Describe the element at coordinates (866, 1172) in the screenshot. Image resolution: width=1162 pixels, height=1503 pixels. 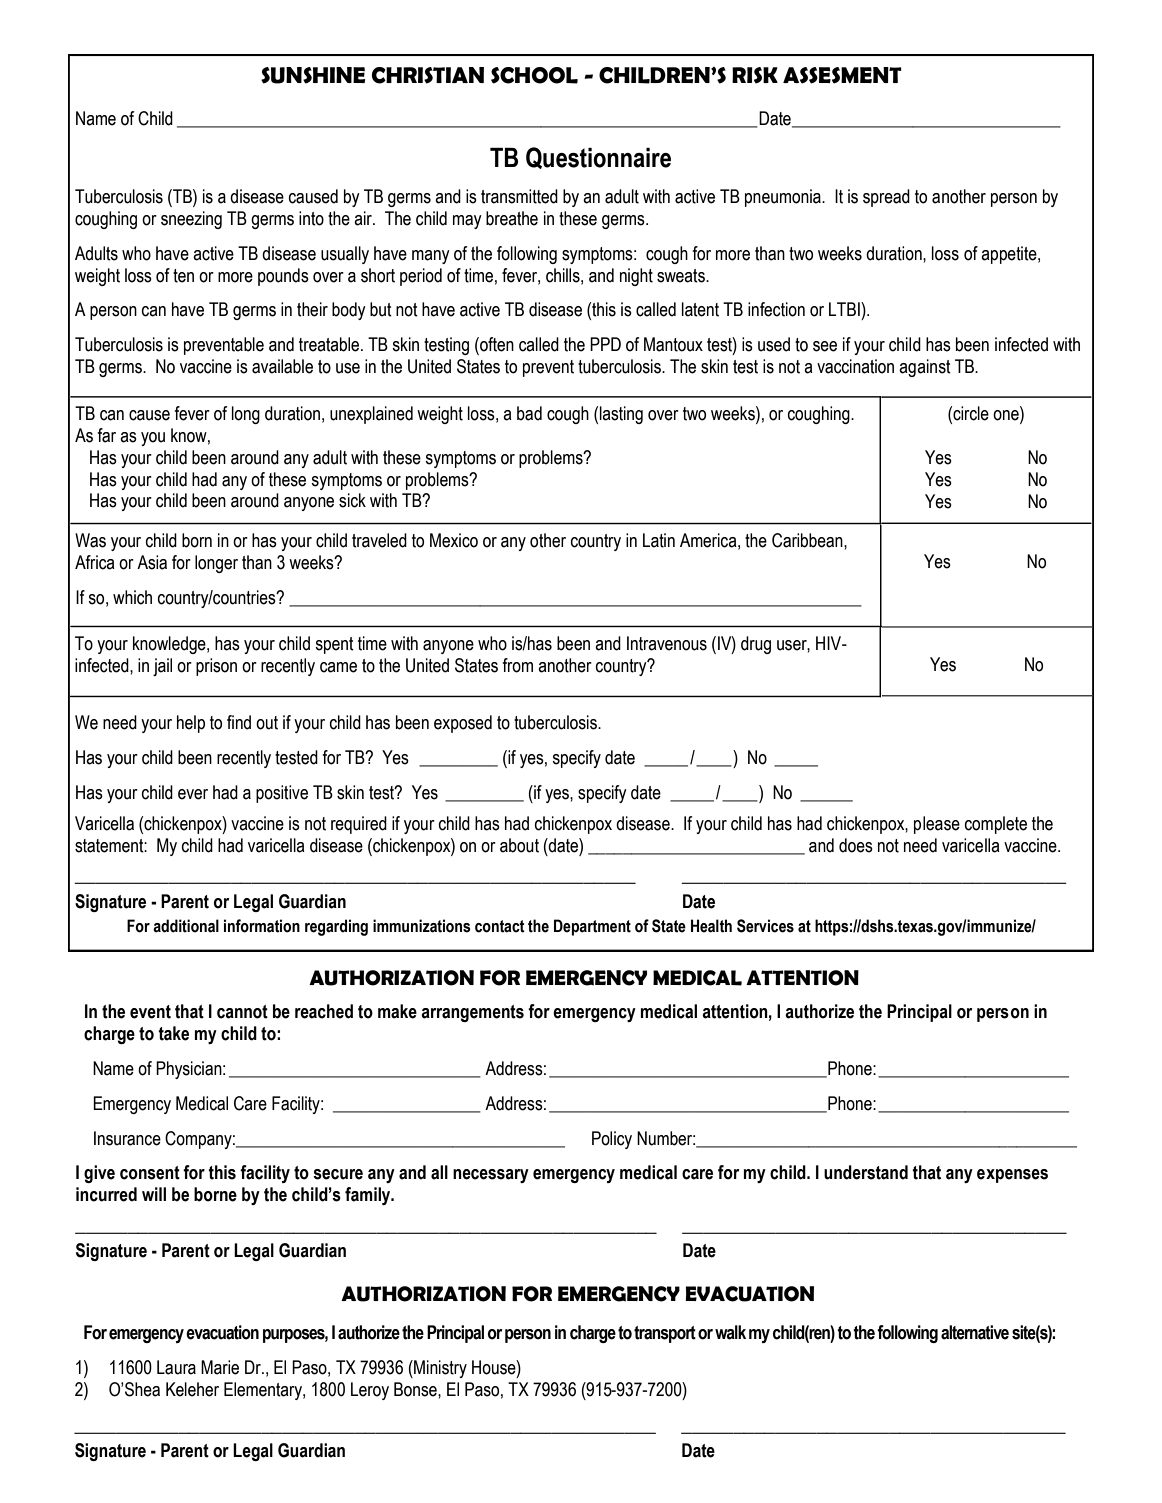
I see `understand` at that location.
